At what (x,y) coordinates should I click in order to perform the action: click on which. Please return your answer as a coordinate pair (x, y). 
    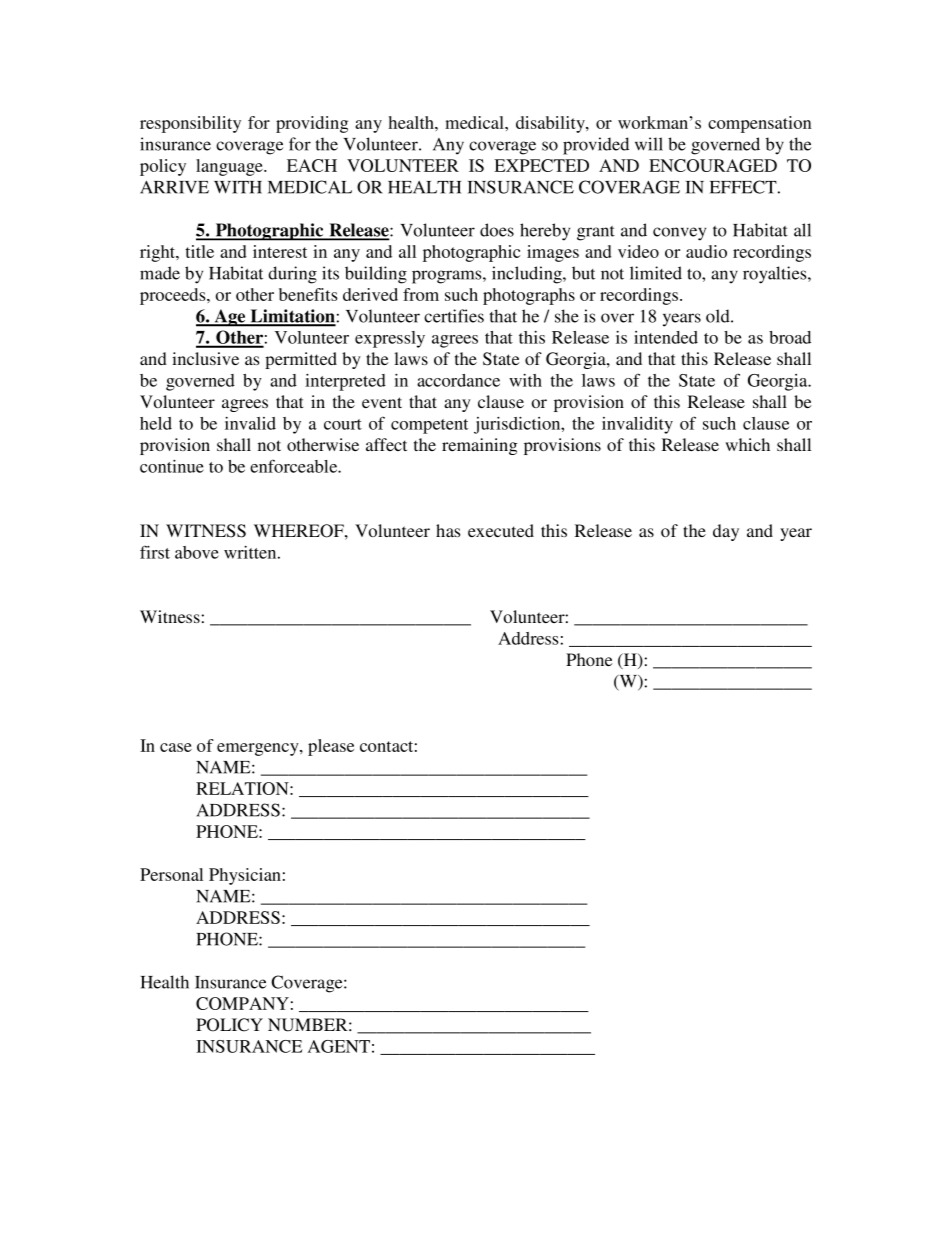
    Looking at the image, I should click on (747, 444).
